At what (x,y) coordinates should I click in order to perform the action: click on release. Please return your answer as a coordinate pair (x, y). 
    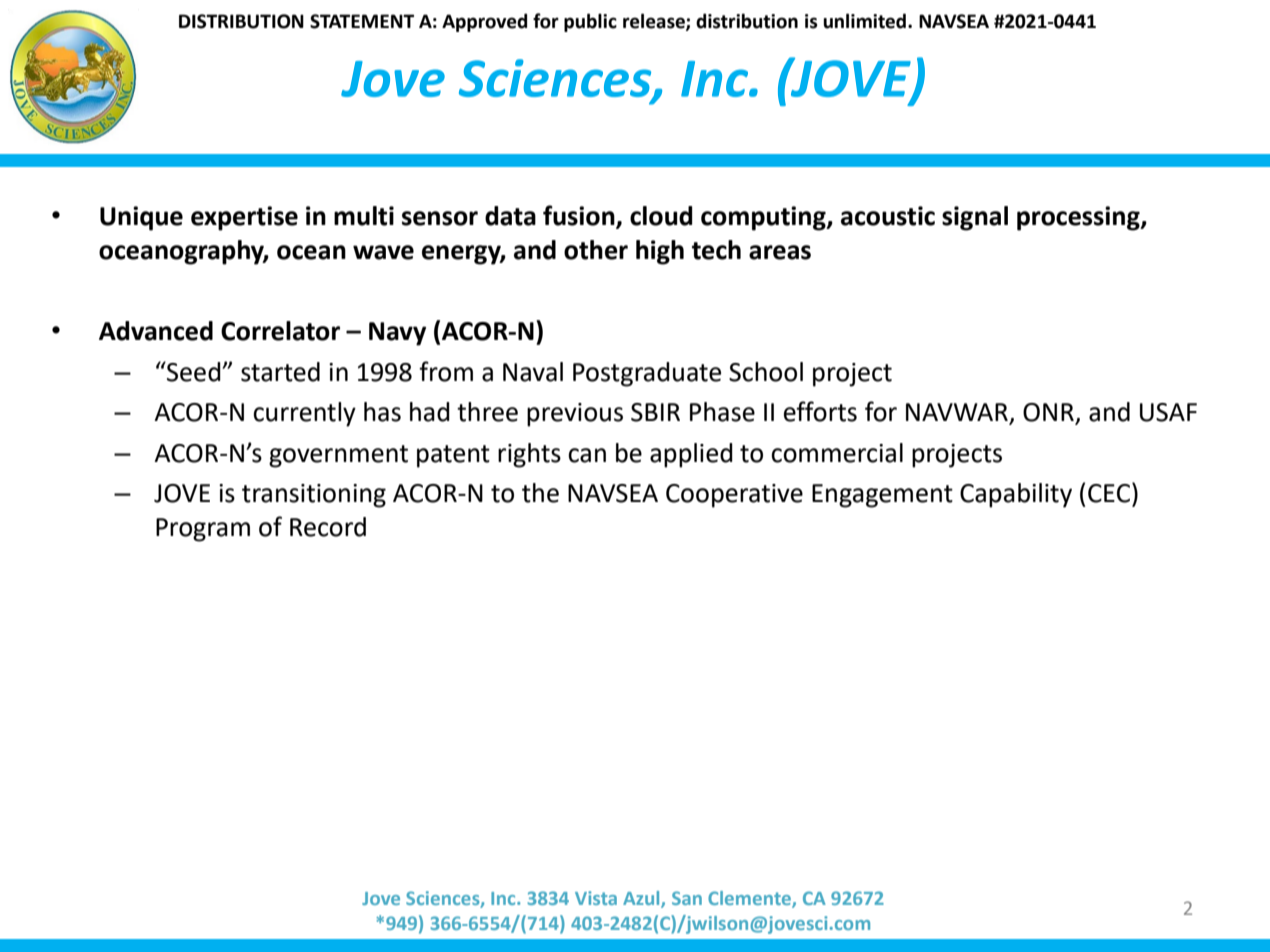
    Looking at the image, I should click on (655, 21).
